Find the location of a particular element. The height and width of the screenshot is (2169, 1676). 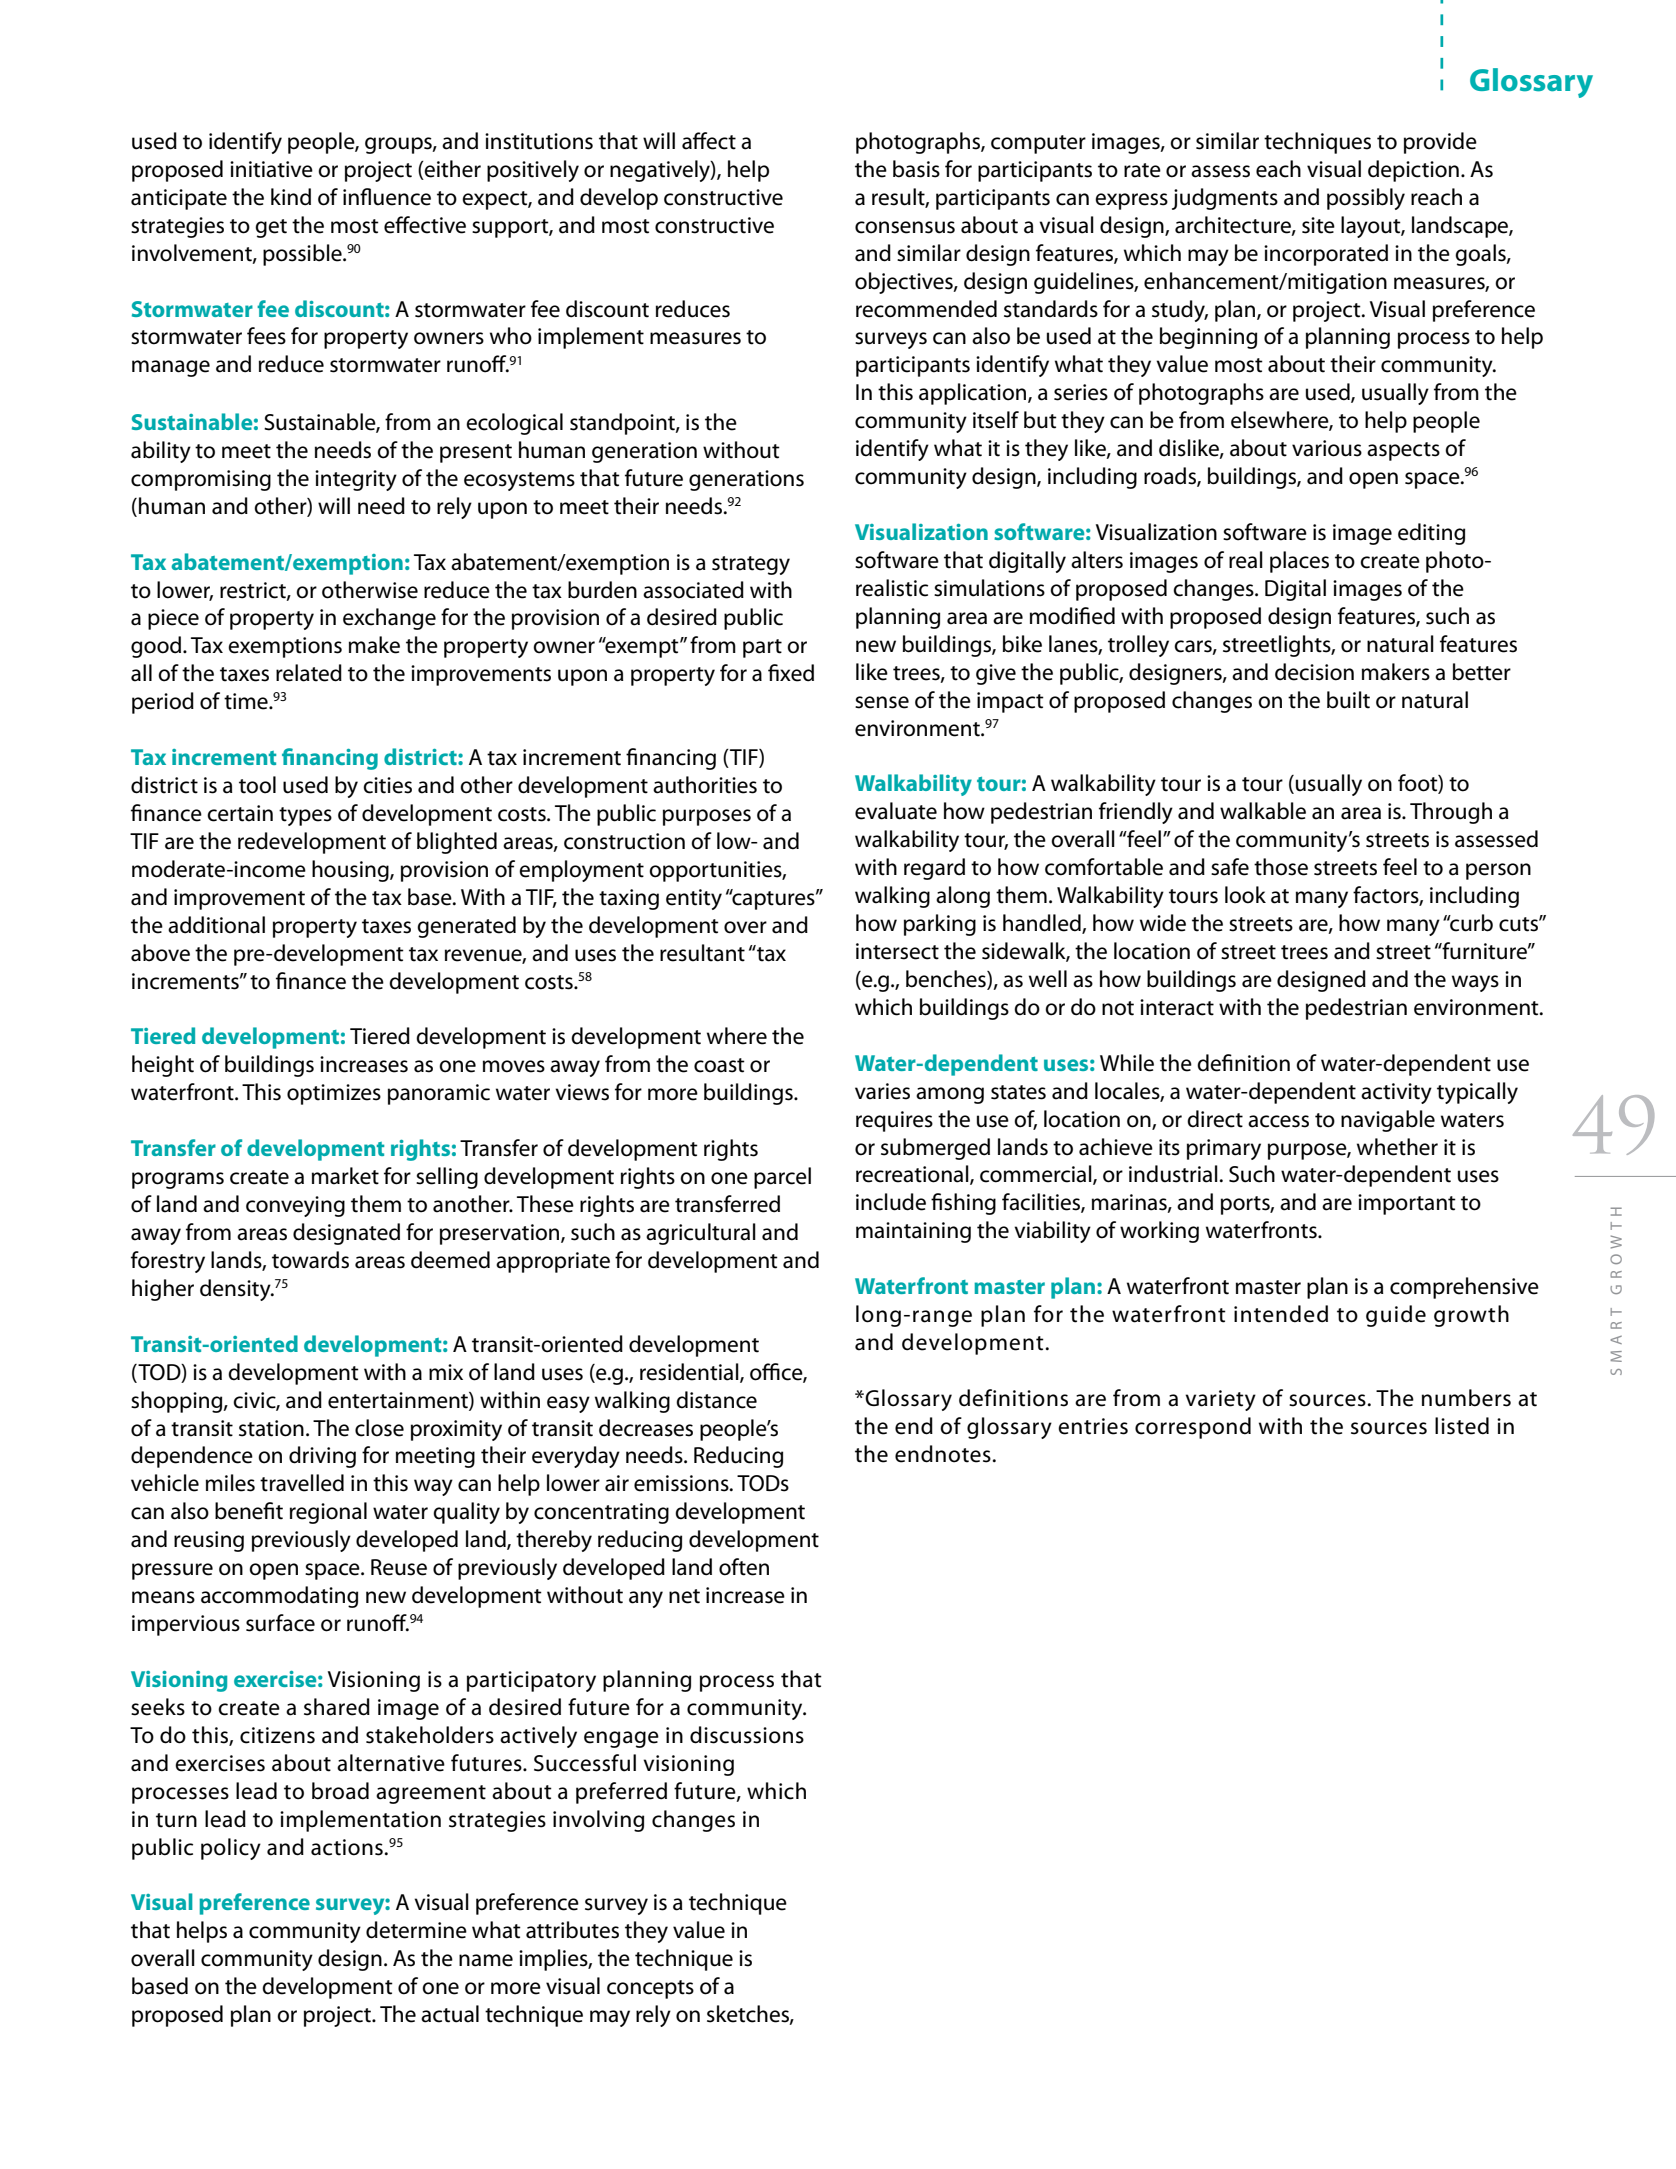

places is located at coordinates (1299, 562).
